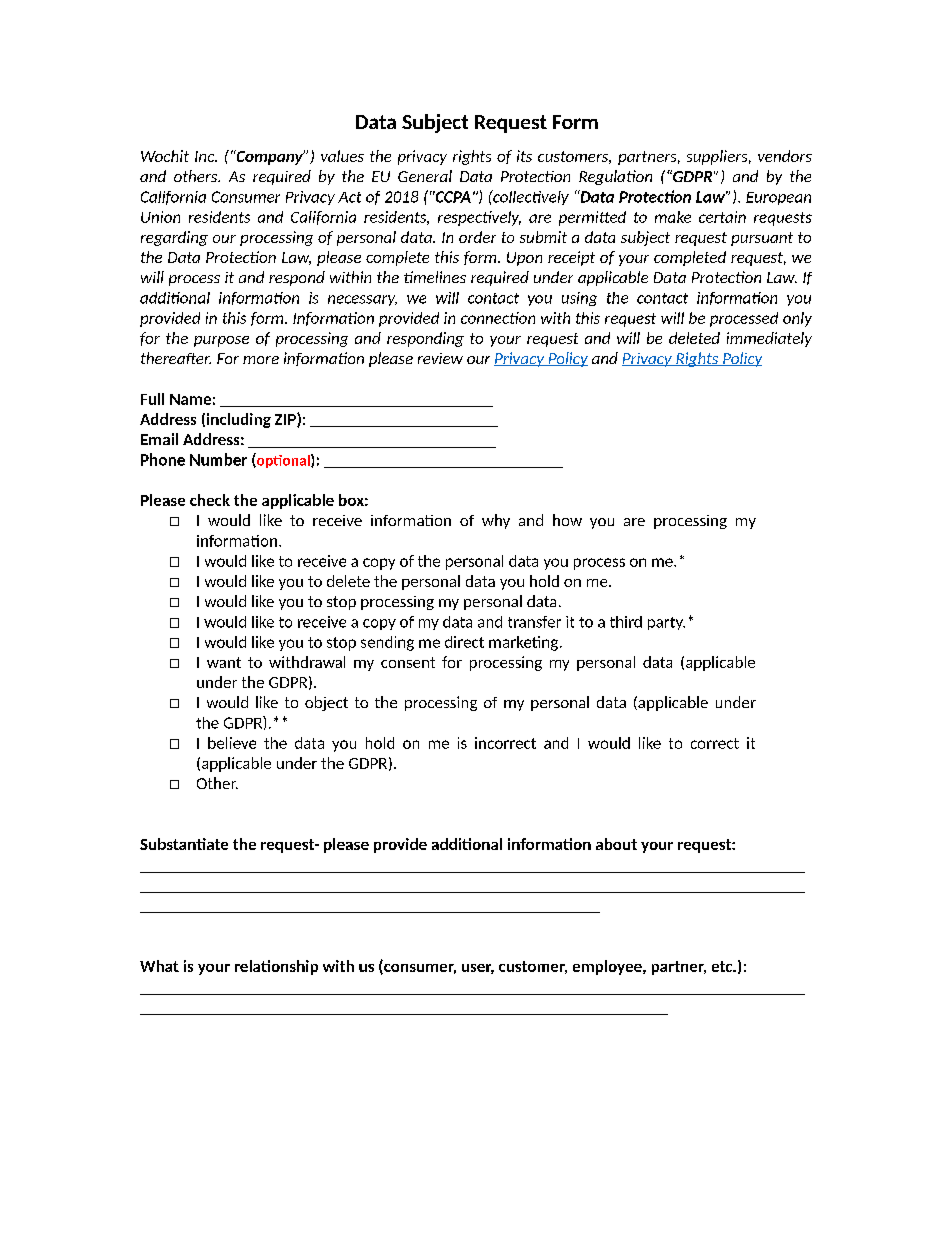 This screenshot has width=952, height=1233. I want to click on check, so click(210, 500).
